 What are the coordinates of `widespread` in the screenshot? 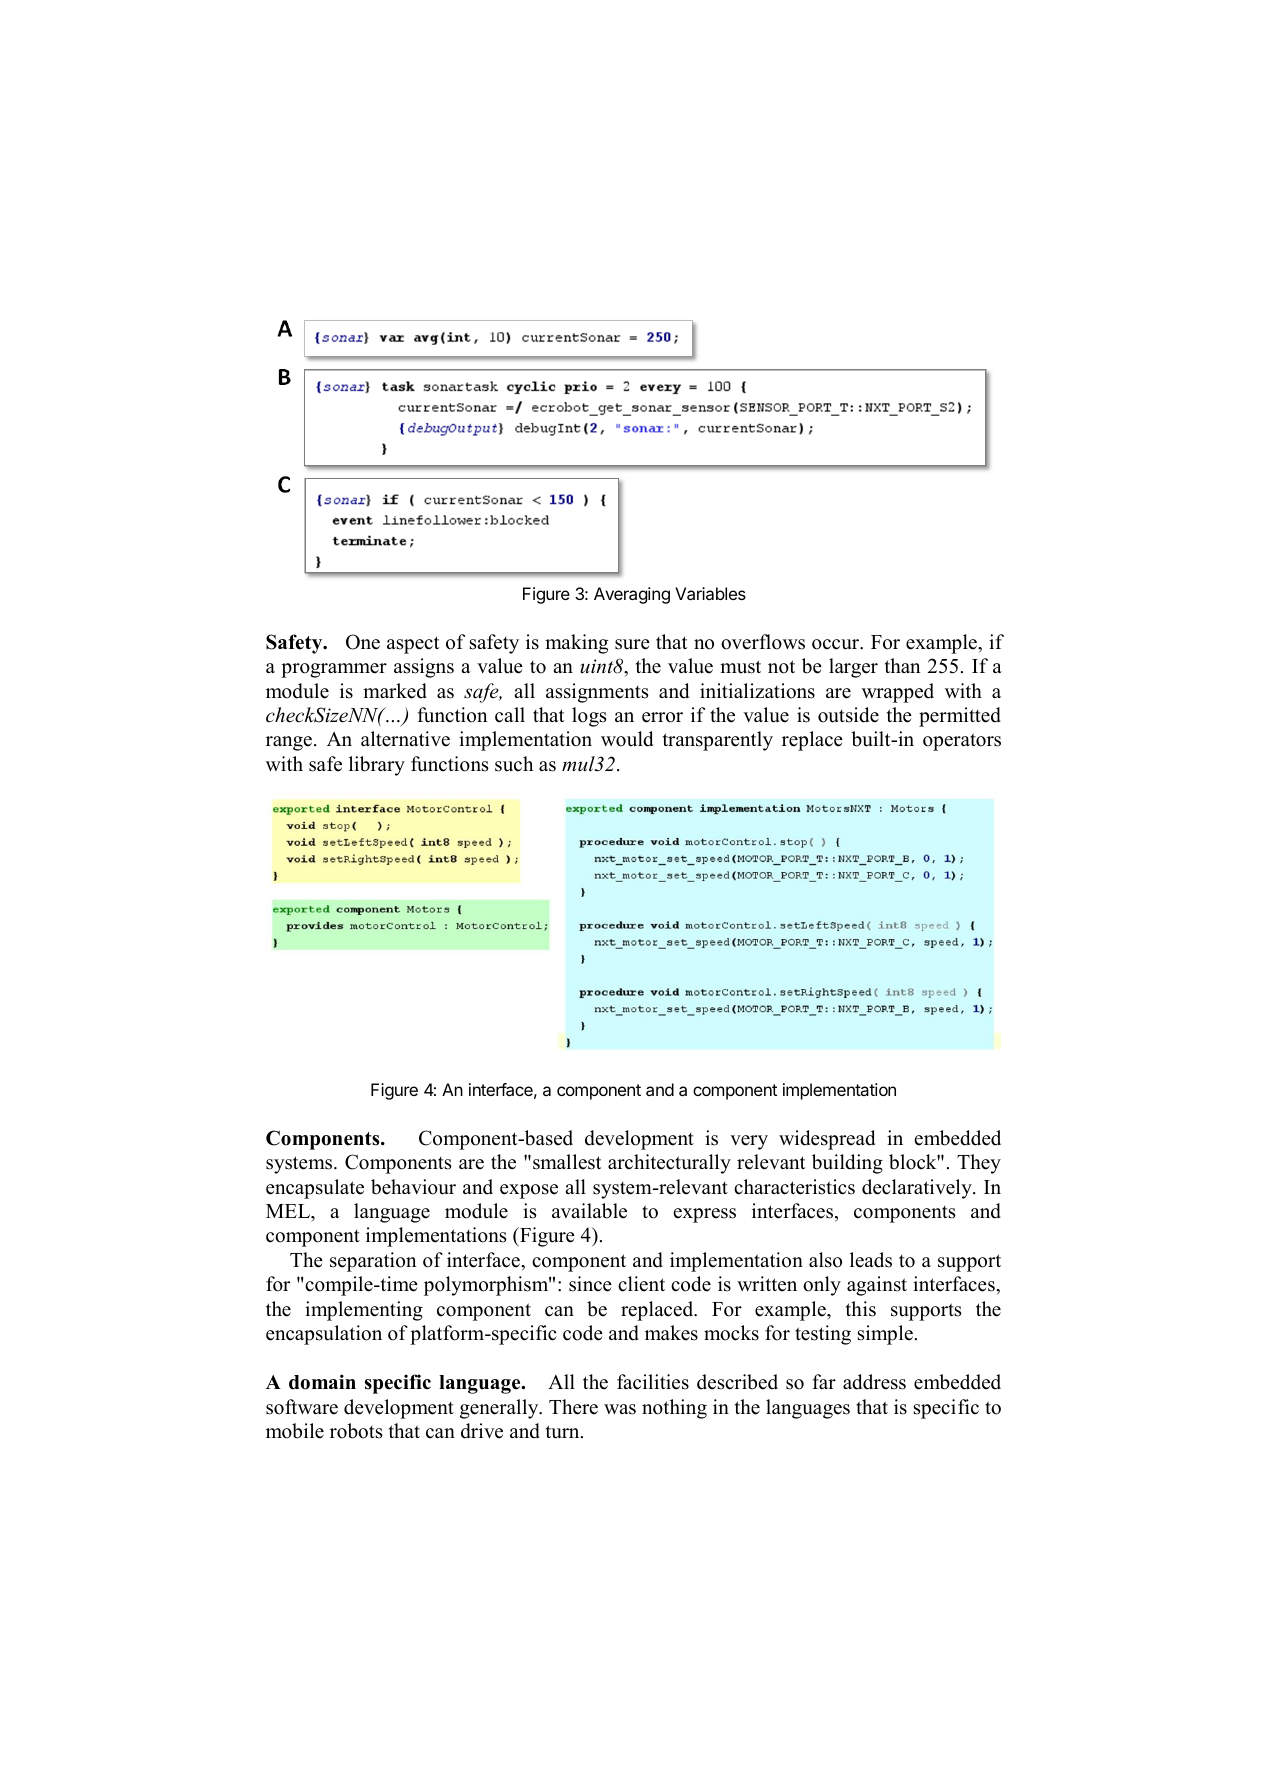 It's located at (827, 1140).
